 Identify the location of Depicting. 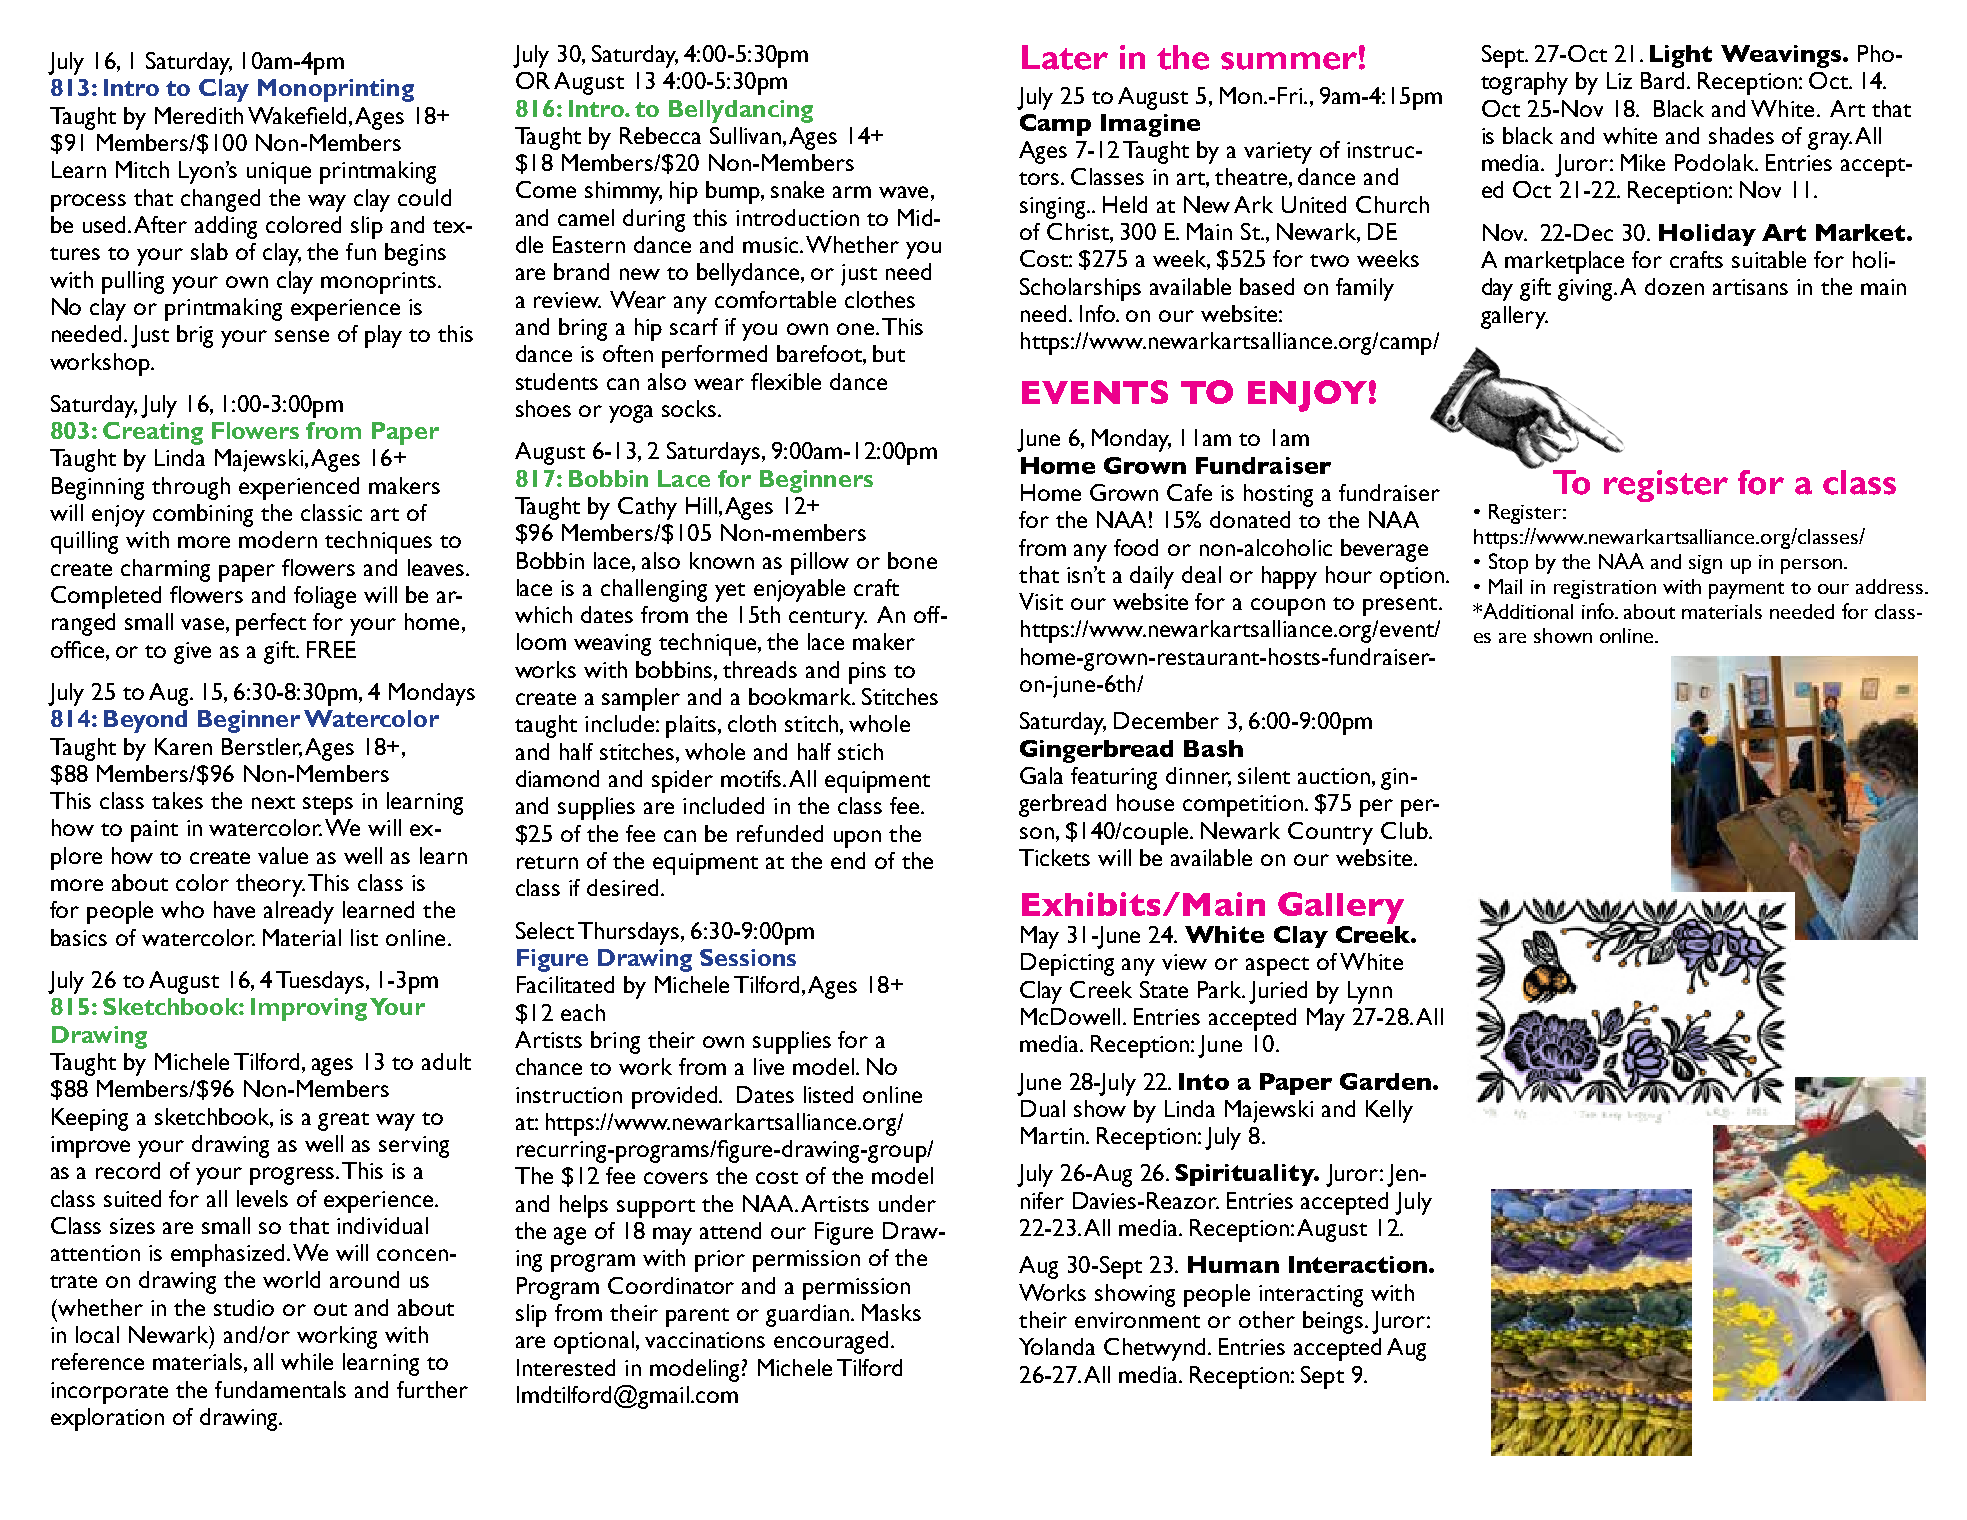
(1067, 964).
